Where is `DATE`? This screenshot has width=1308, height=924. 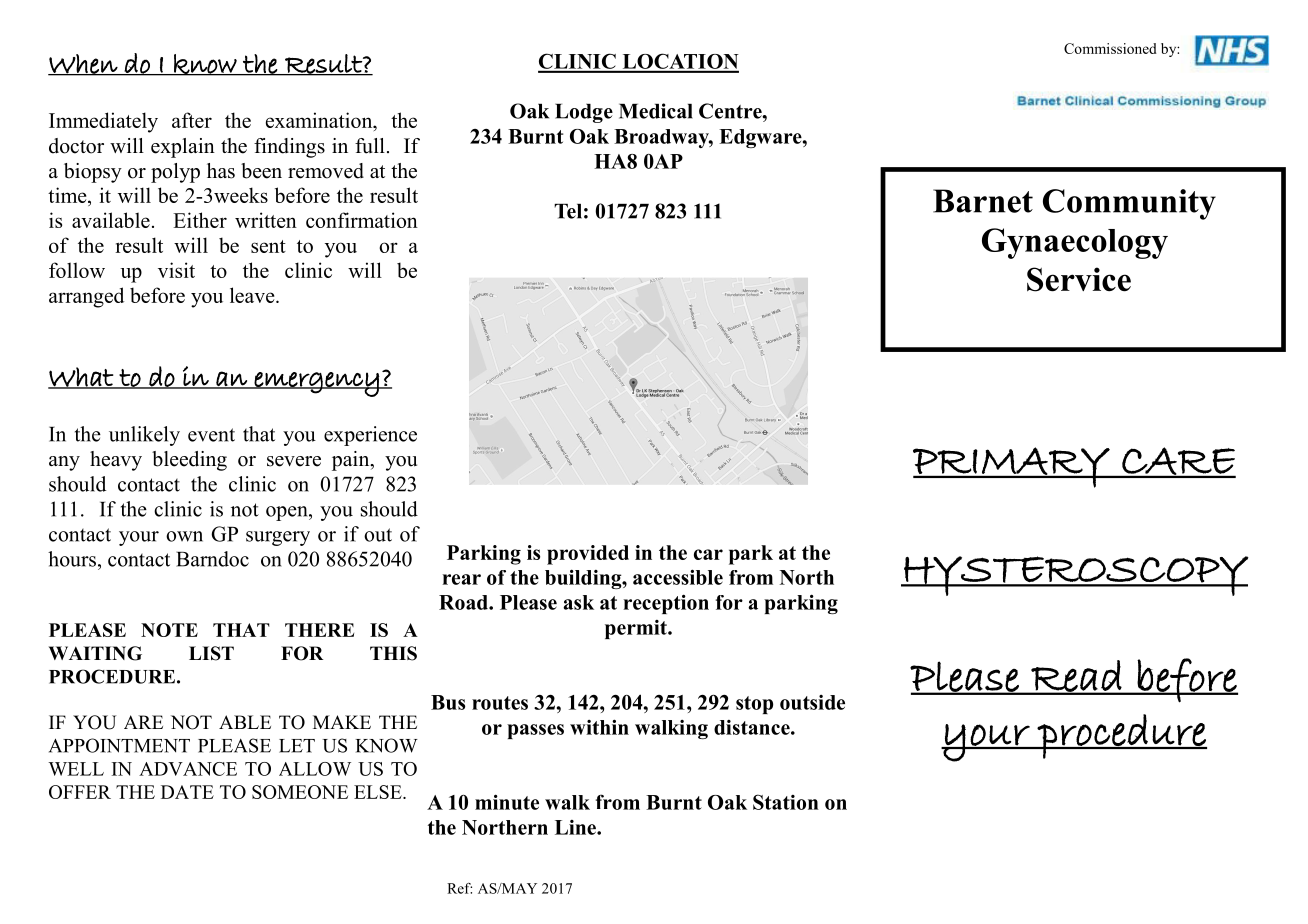 DATE is located at coordinates (187, 792).
